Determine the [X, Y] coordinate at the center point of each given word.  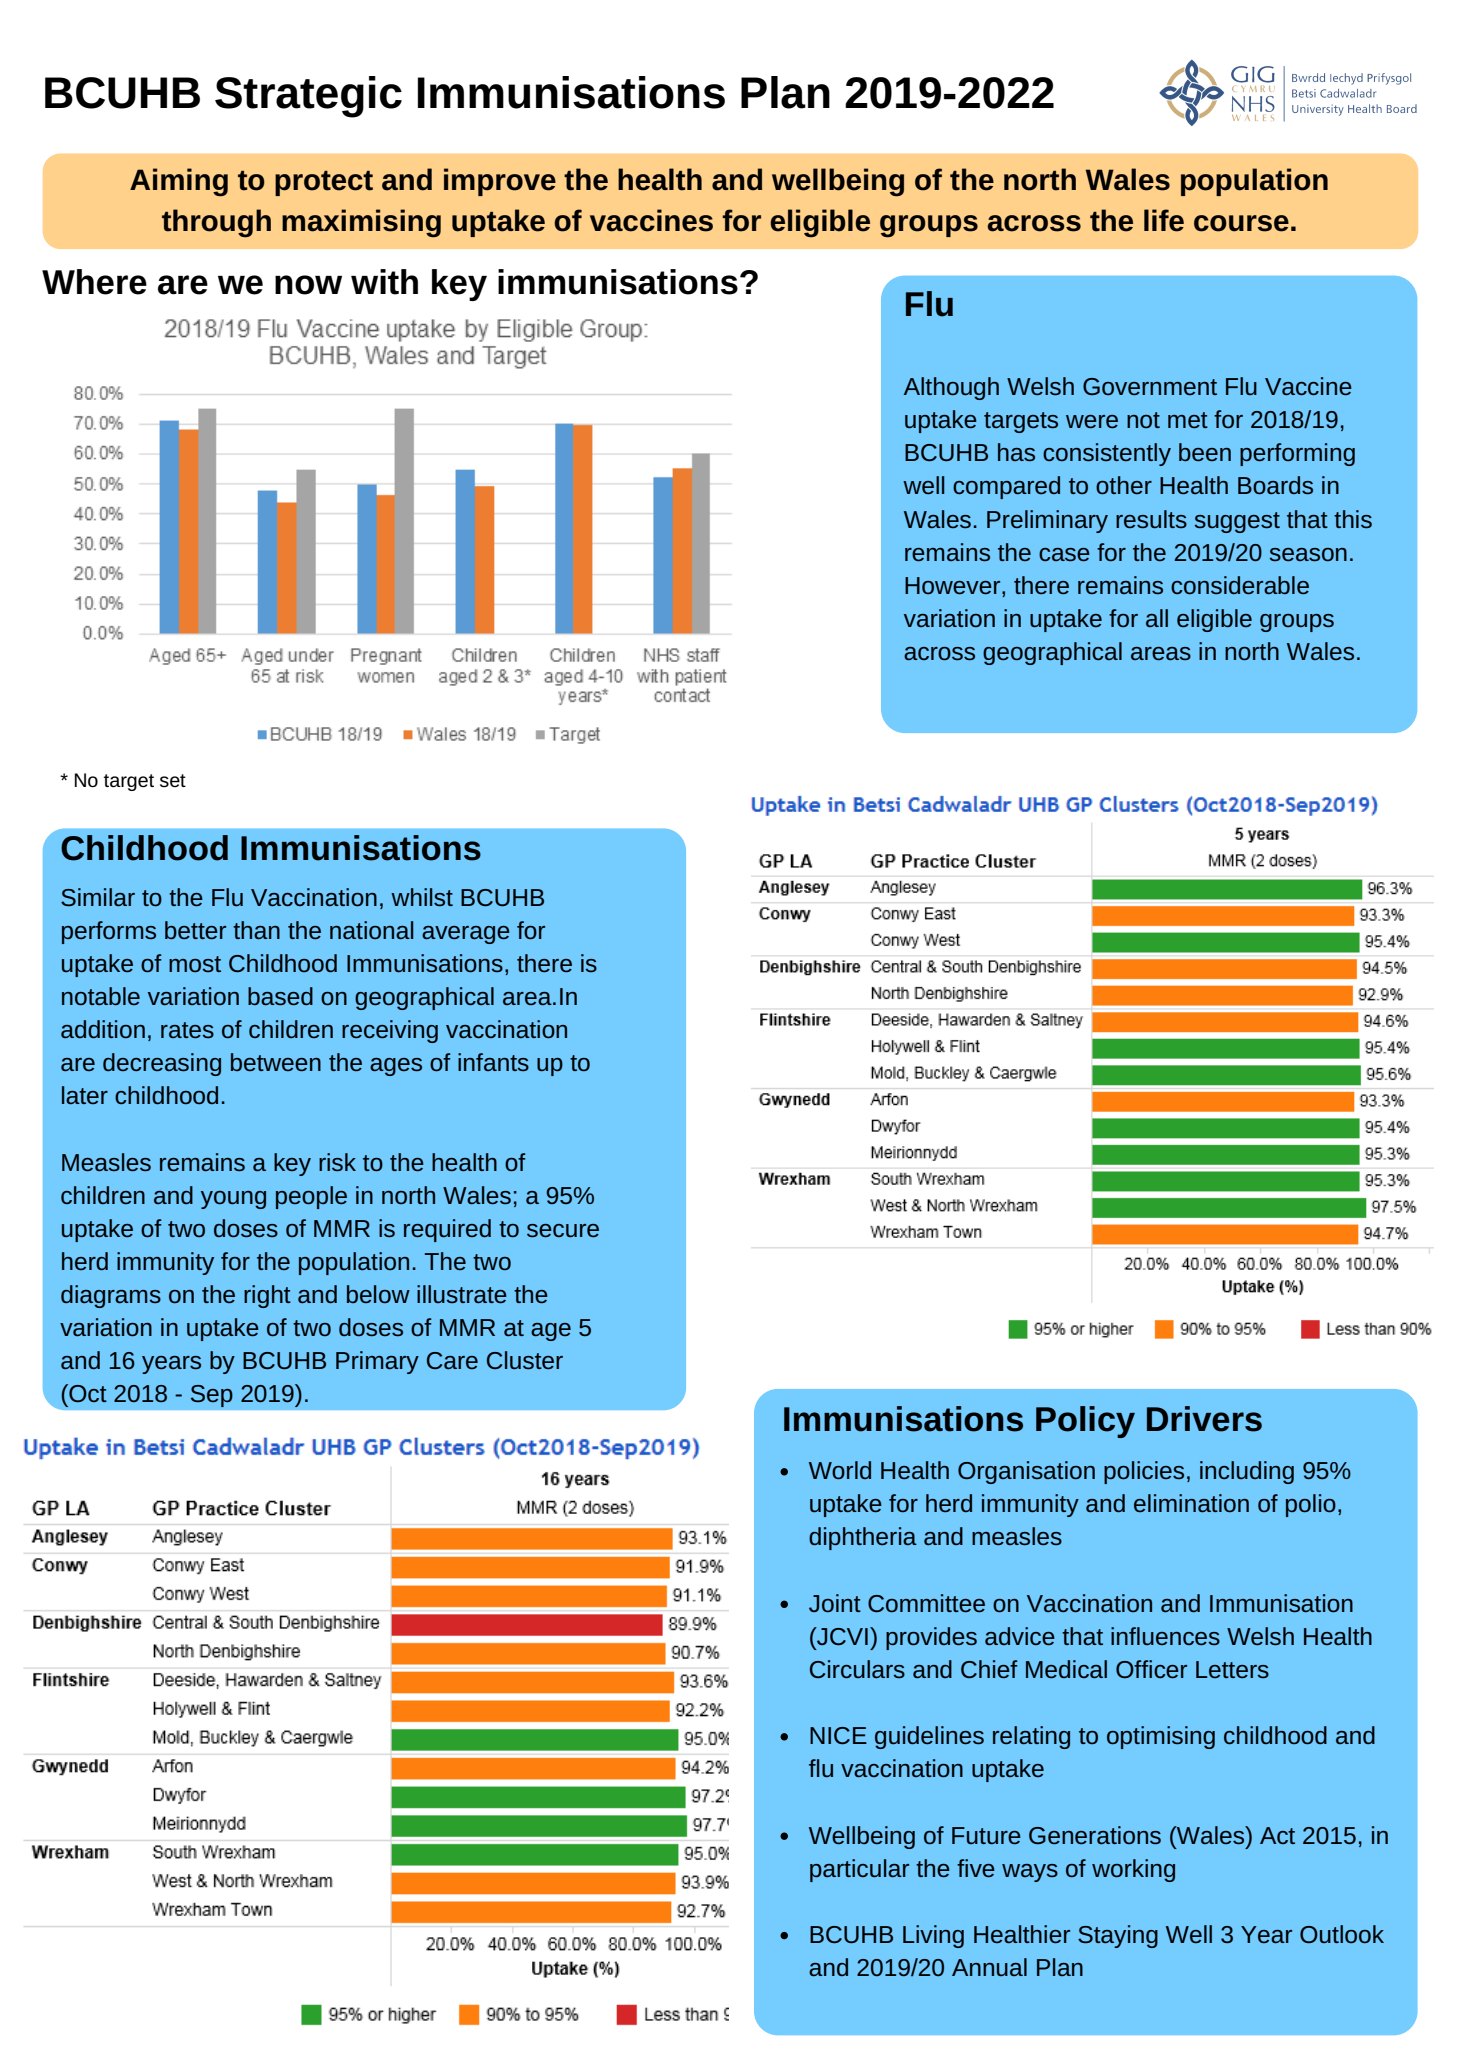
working [1133, 1870]
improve [500, 182]
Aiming [179, 182]
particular [859, 1870]
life [1164, 220]
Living [933, 1936]
